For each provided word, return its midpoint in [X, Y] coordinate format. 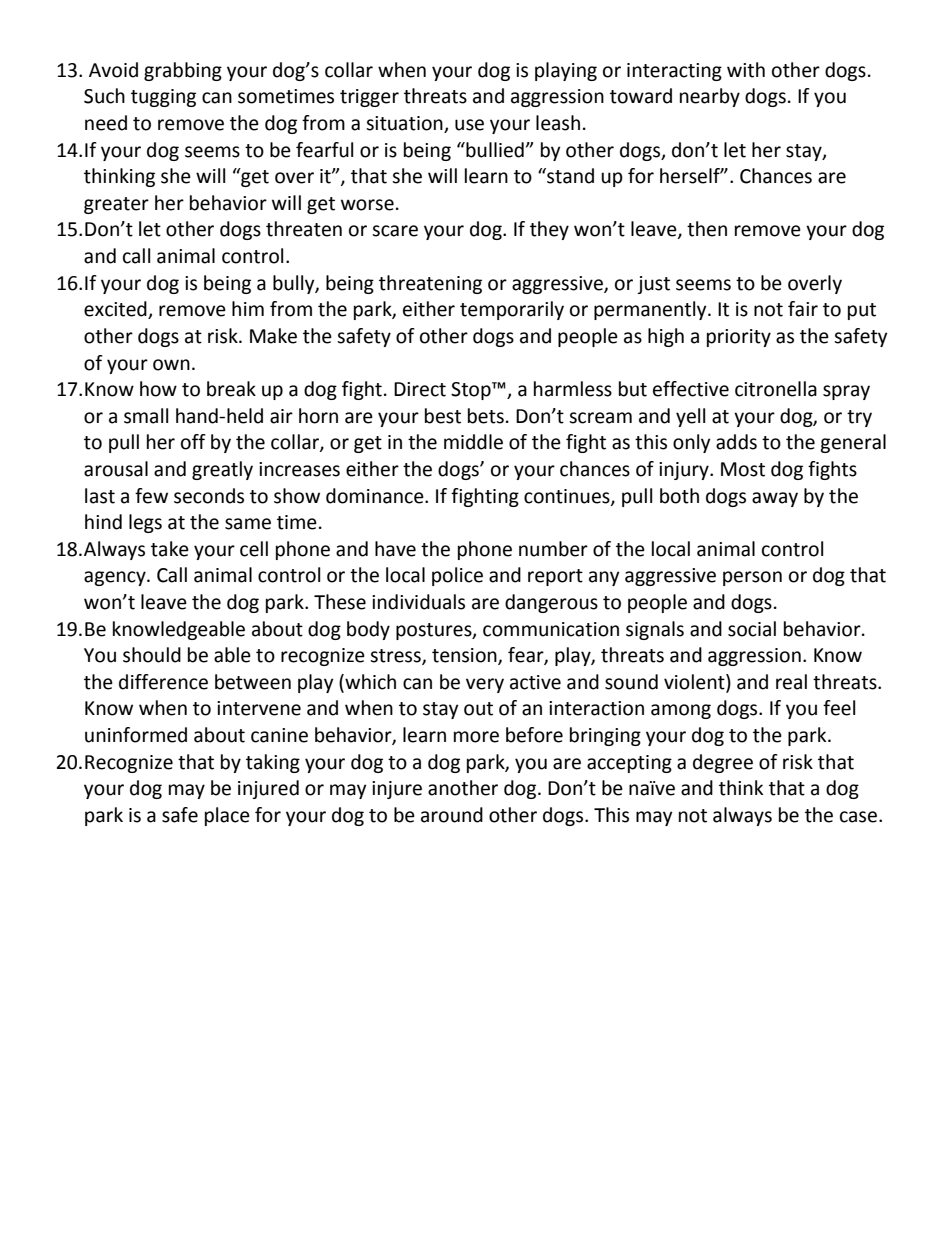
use [469, 125]
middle [473, 442]
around [452, 815]
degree [723, 763]
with [746, 70]
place [227, 816]
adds [736, 442]
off [193, 442]
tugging [163, 98]
